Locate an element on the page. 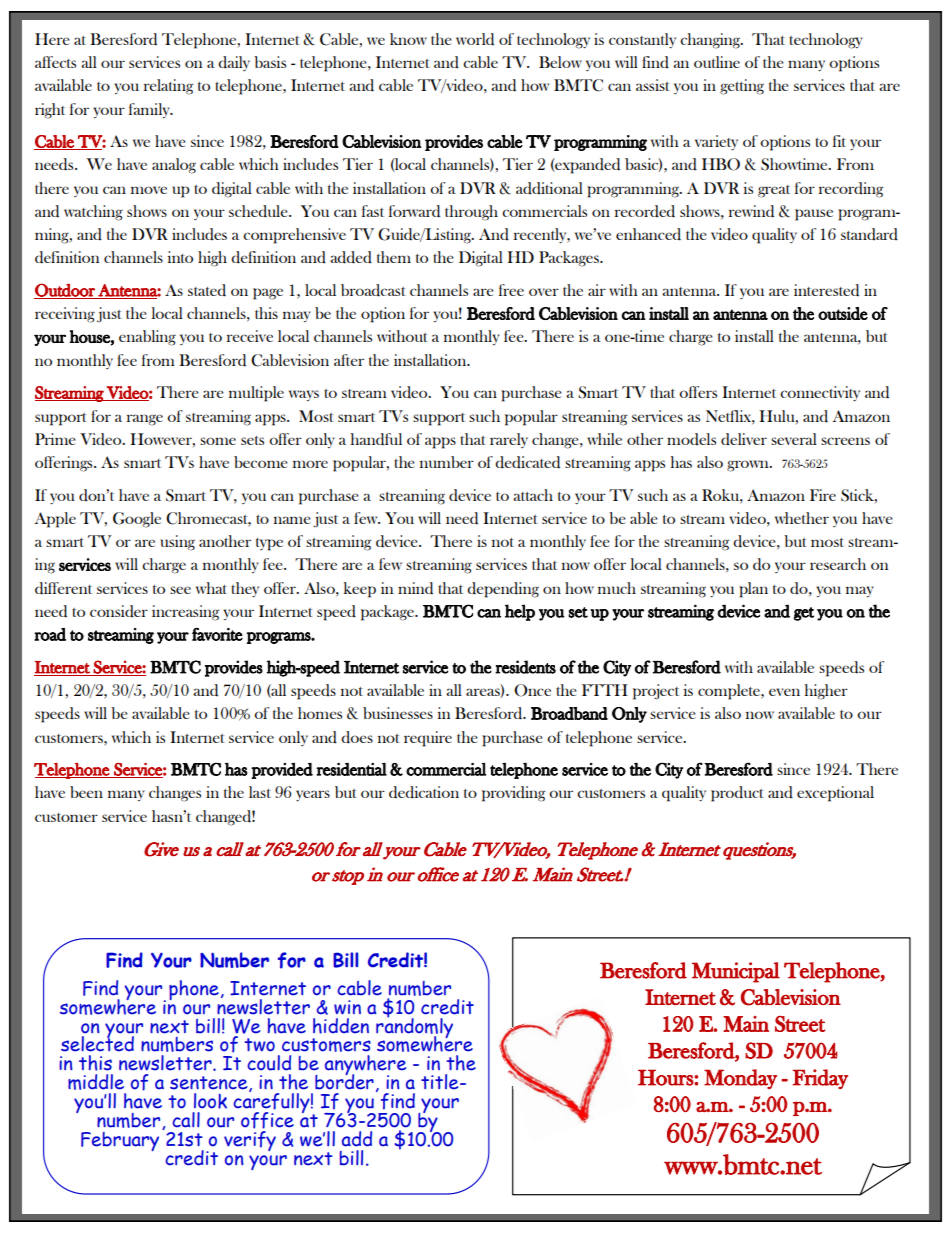 The image size is (952, 1233). product is located at coordinates (737, 794).
